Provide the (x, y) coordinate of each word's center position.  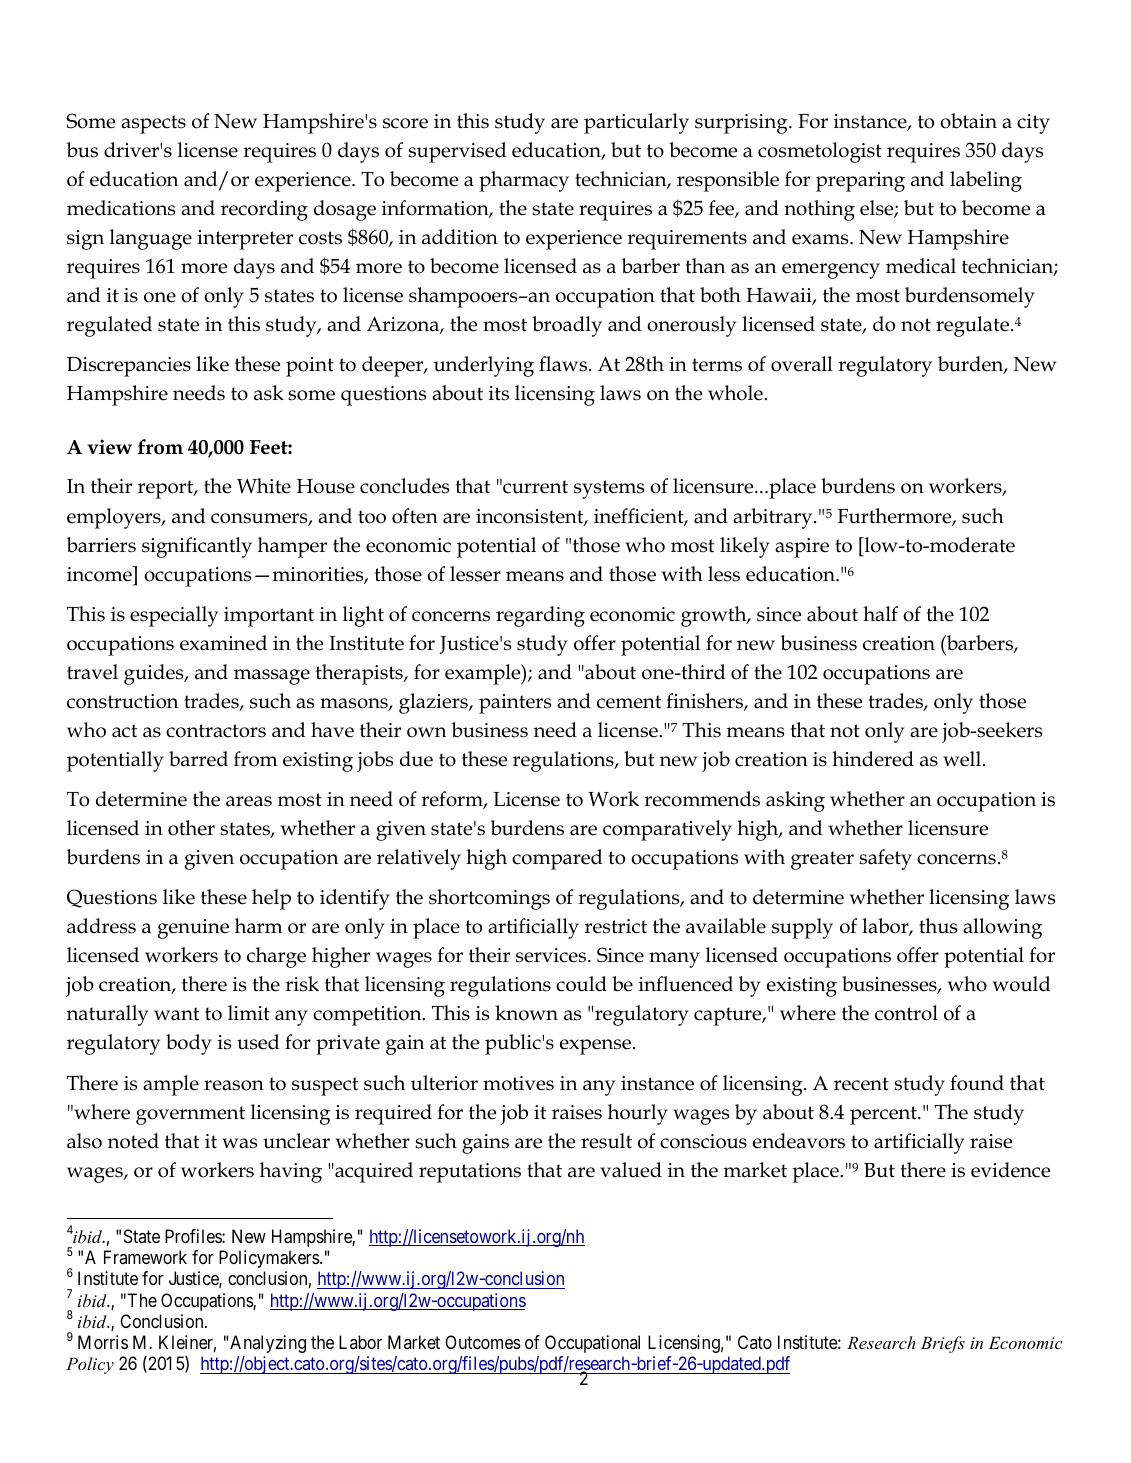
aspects (153, 124)
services (552, 955)
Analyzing (268, 1344)
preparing (860, 182)
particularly (636, 123)
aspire (802, 548)
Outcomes (483, 1342)
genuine (193, 929)
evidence (1010, 1170)
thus (938, 926)
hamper (292, 547)
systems (609, 489)
